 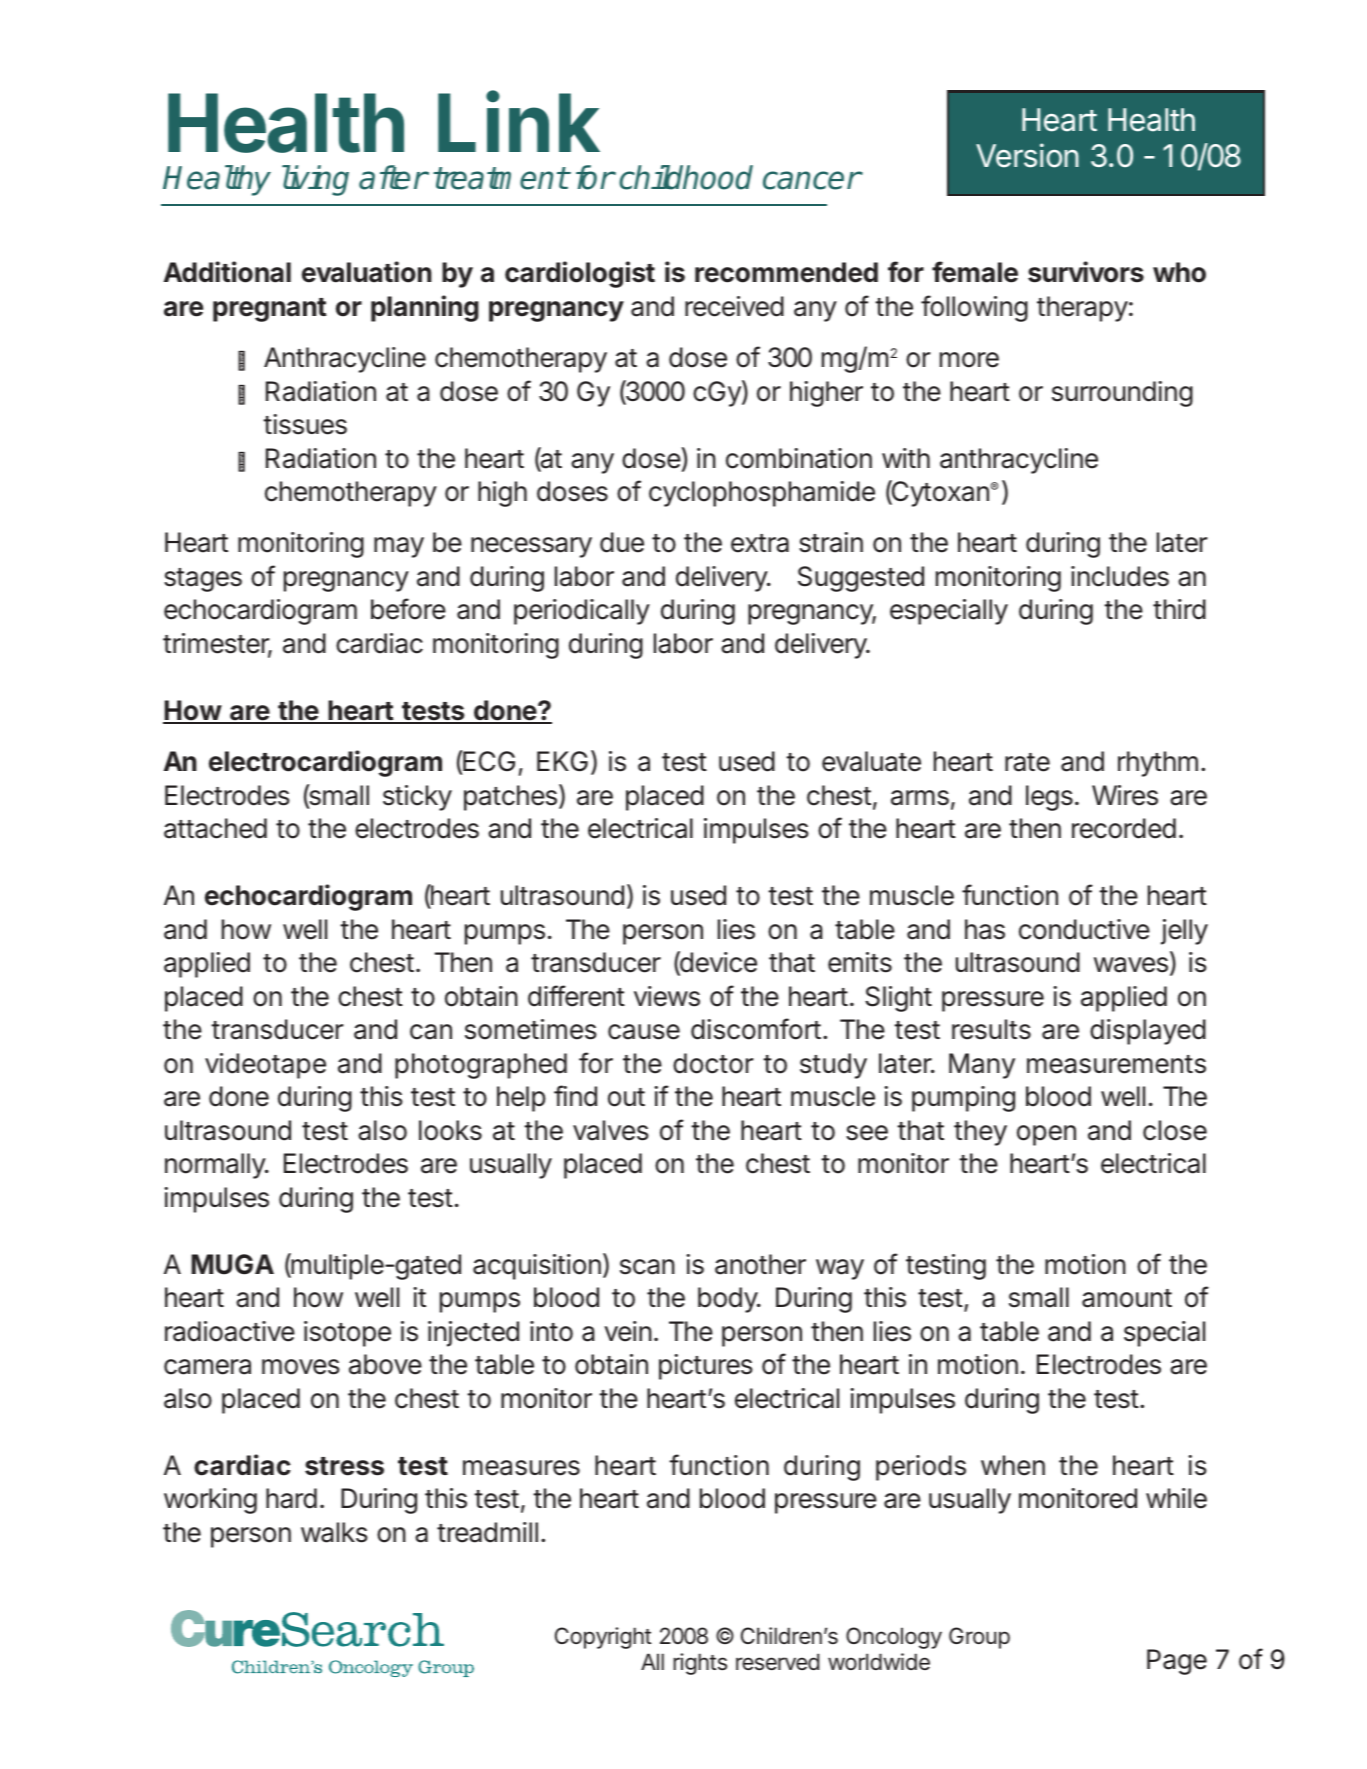 What do you see at coordinates (315, 180) in the screenshot?
I see `living` at bounding box center [315, 180].
